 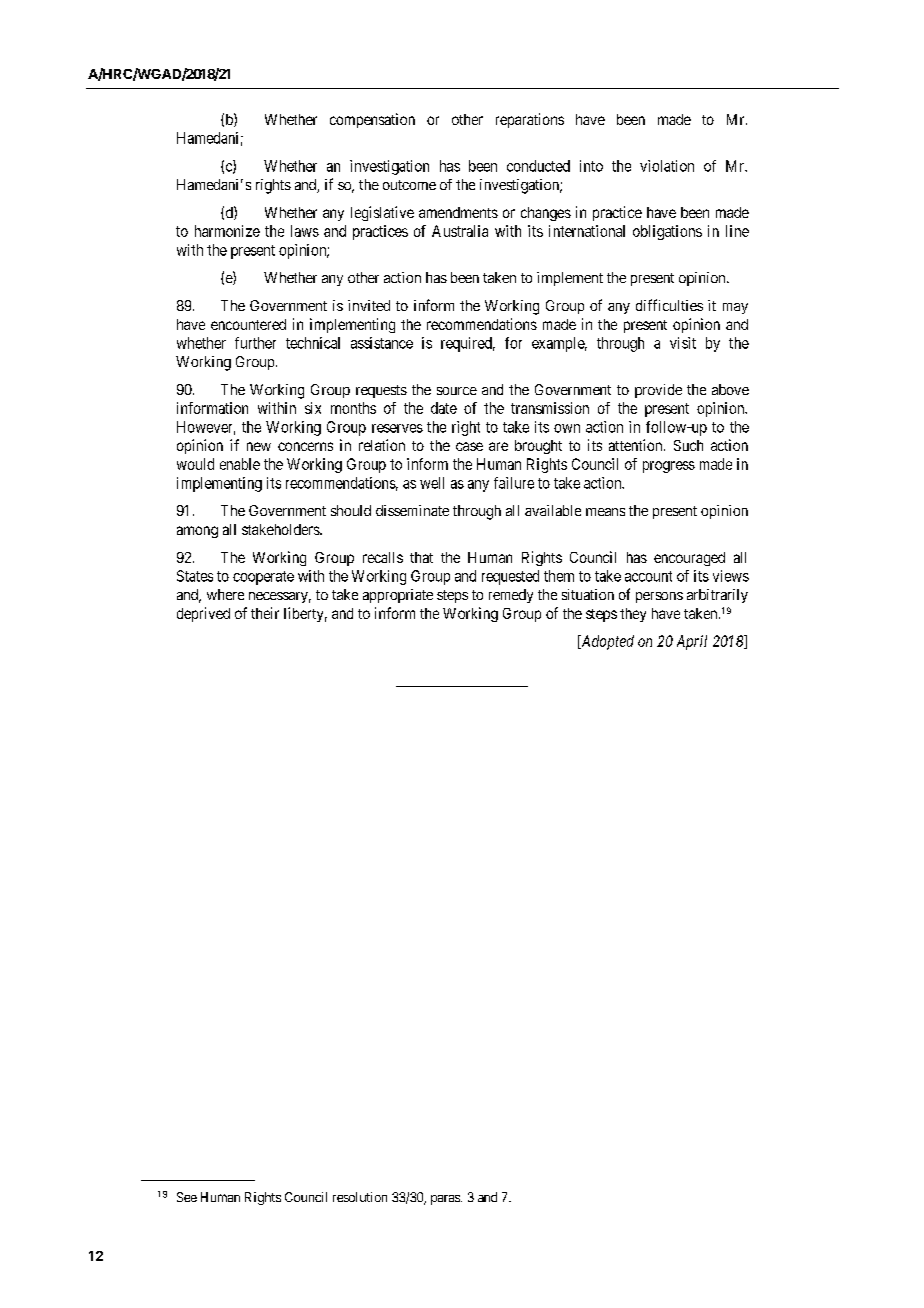 What do you see at coordinates (692, 642) in the screenshot?
I see `April` at bounding box center [692, 642].
